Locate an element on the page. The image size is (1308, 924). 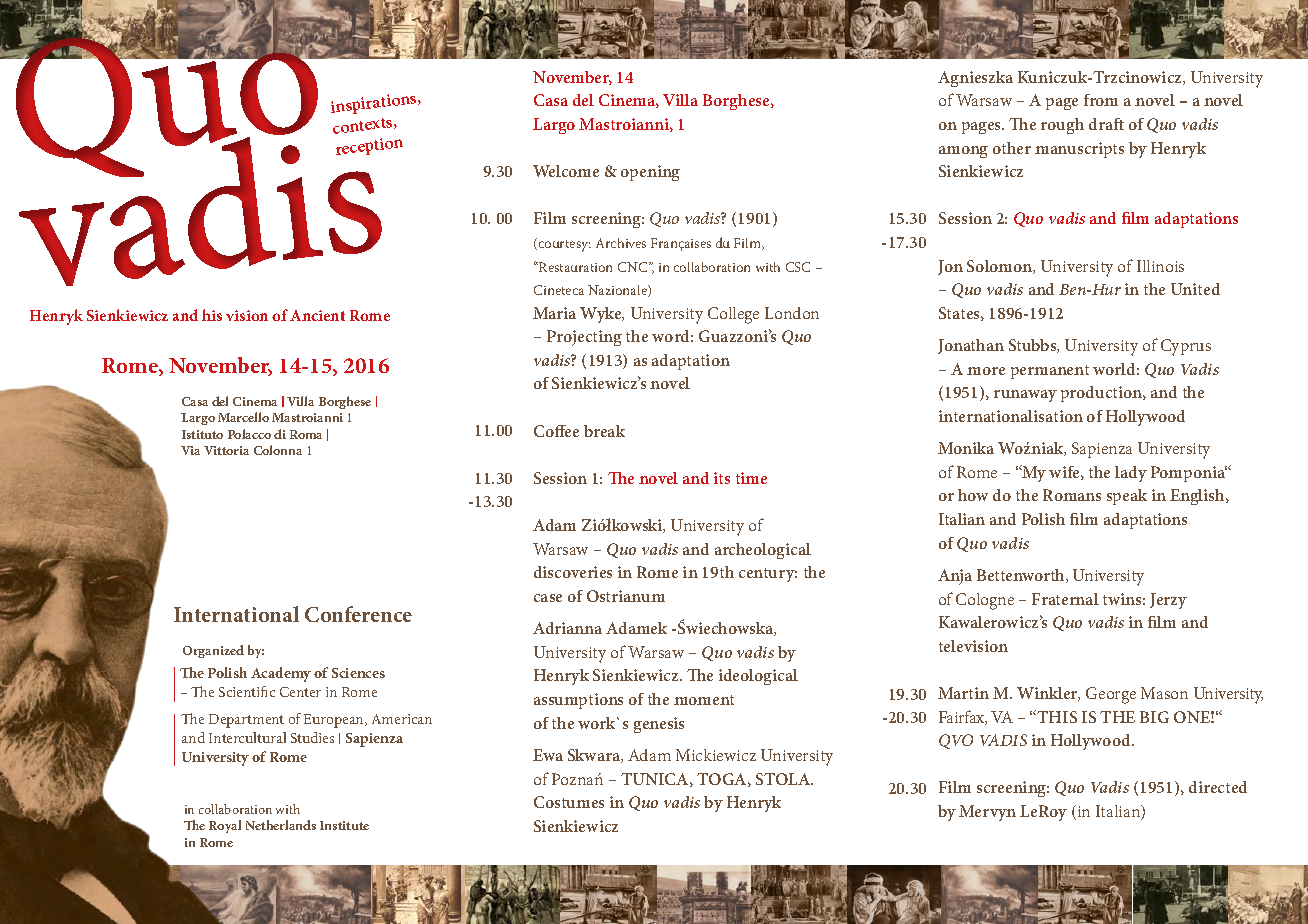
Colonna is located at coordinates (278, 450).
